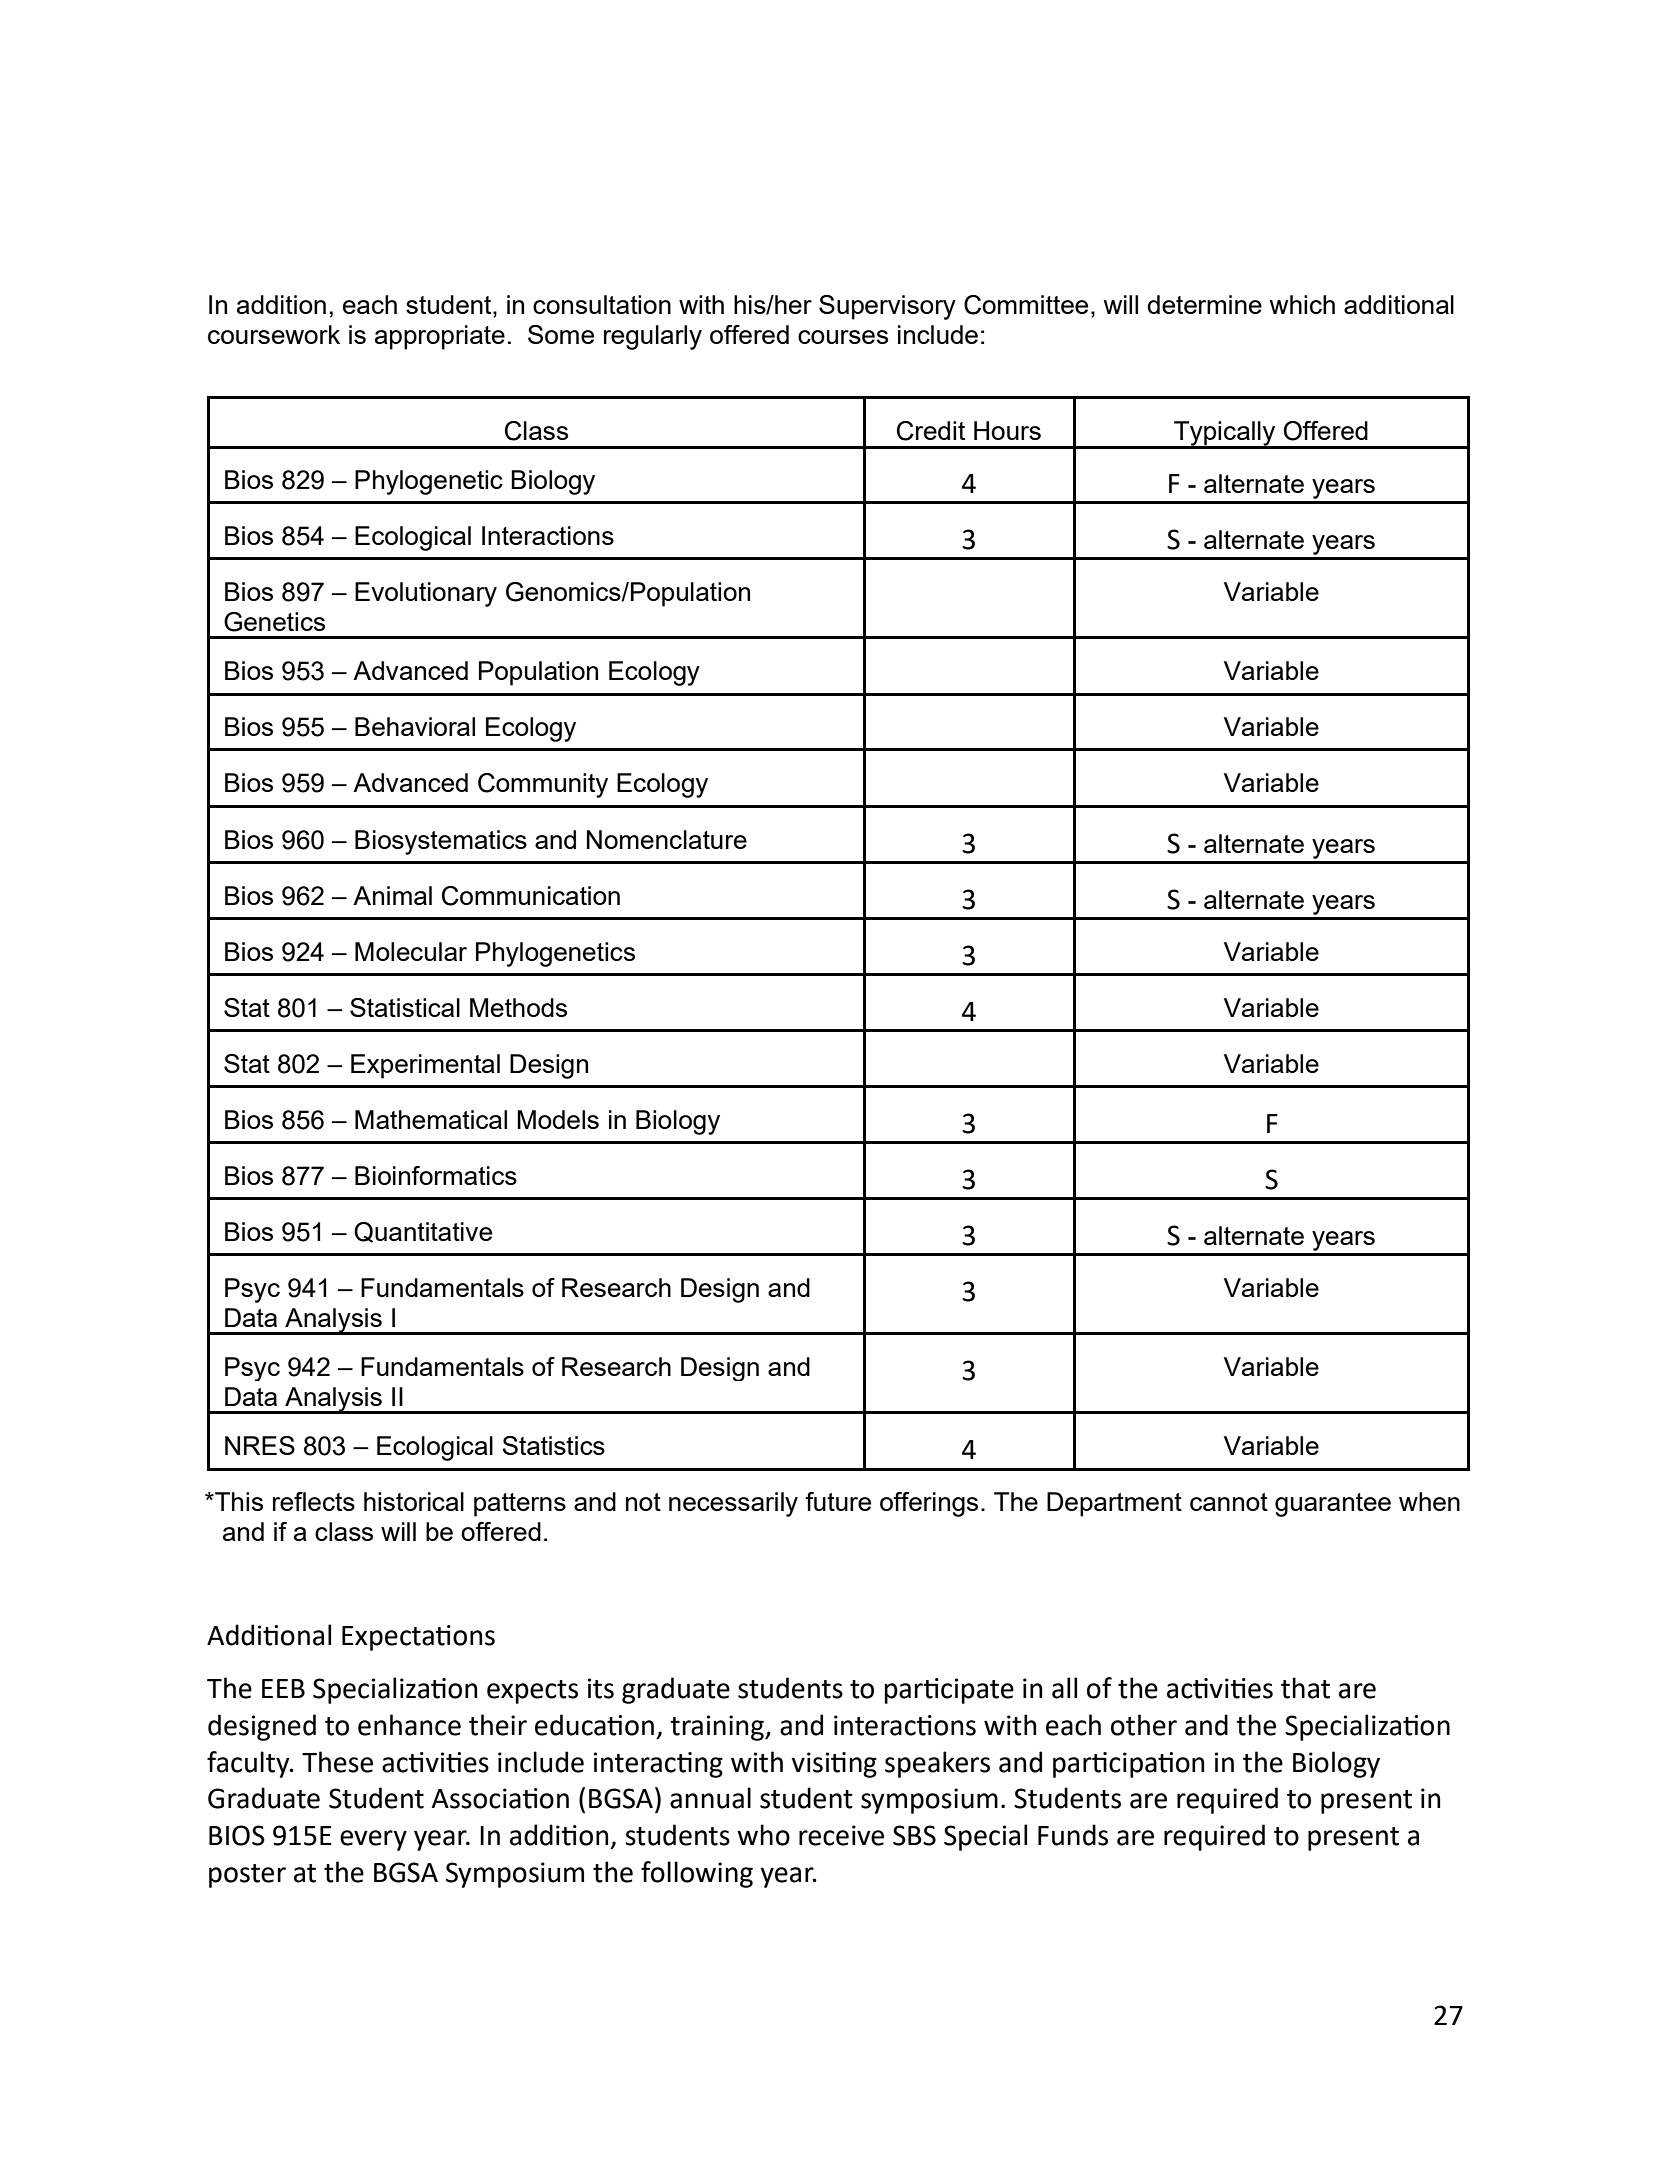  Describe the element at coordinates (415, 726) in the page. I see `Behavioral` at that location.
